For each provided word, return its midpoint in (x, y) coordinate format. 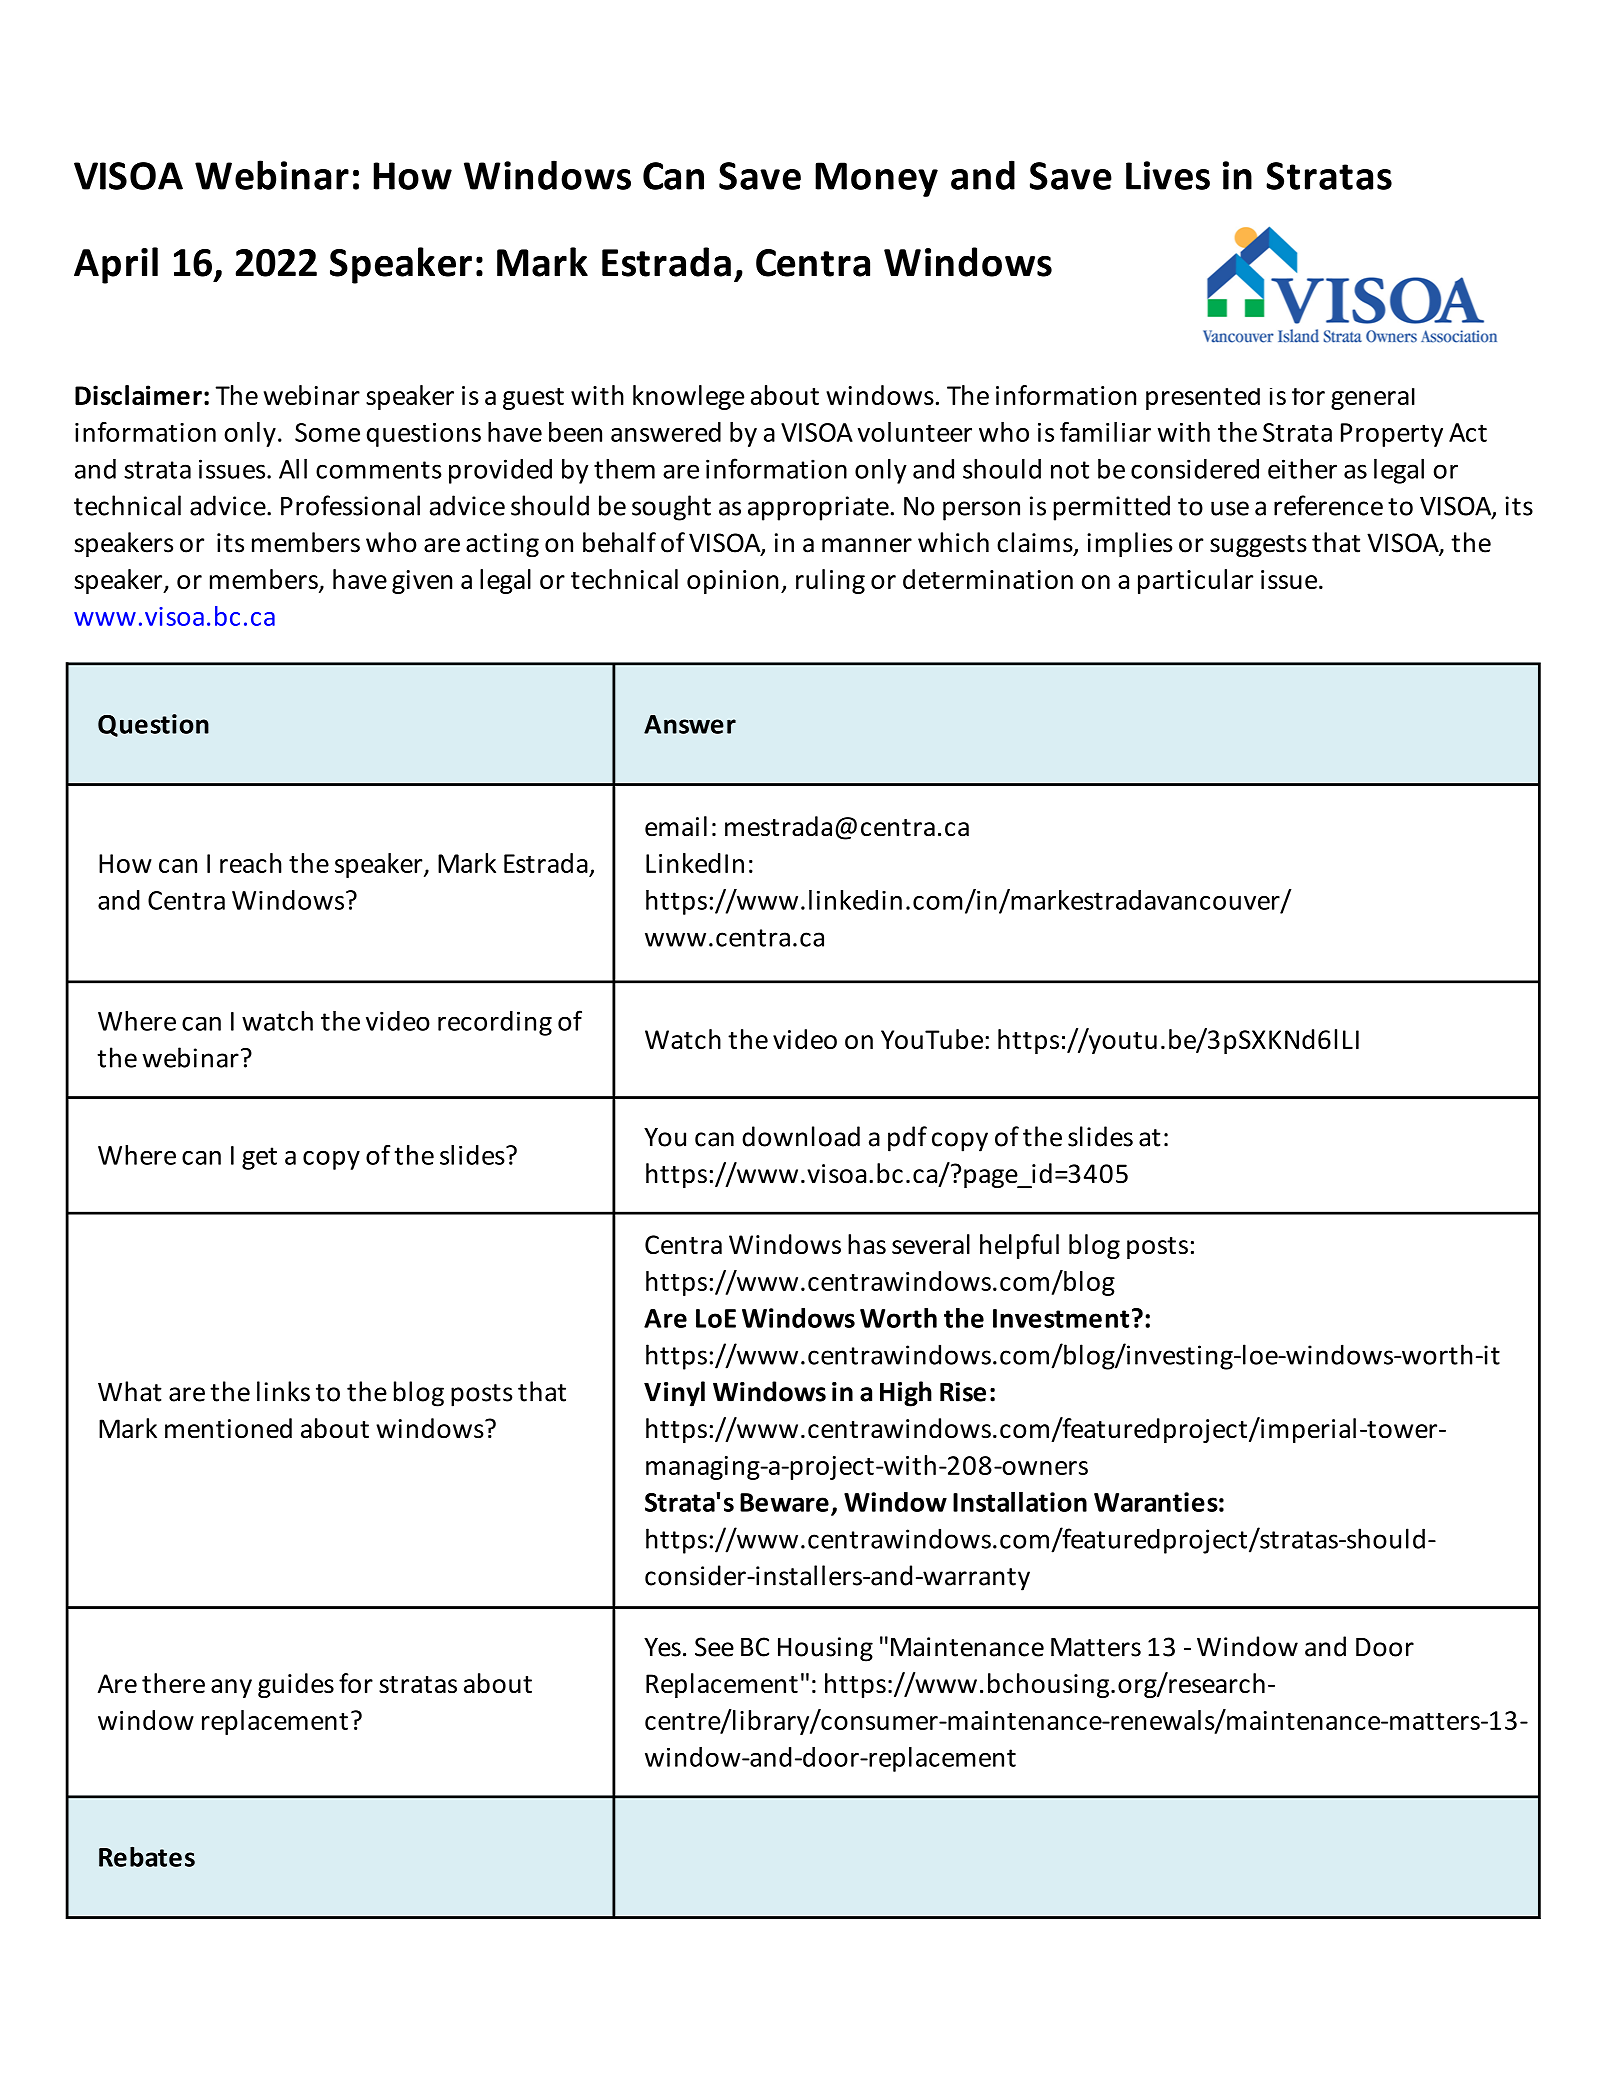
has (867, 1244)
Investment (1061, 1318)
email (676, 826)
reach (251, 863)
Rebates (147, 1856)
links (283, 1391)
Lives (1168, 175)
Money (876, 179)
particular (1195, 581)
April (116, 265)
